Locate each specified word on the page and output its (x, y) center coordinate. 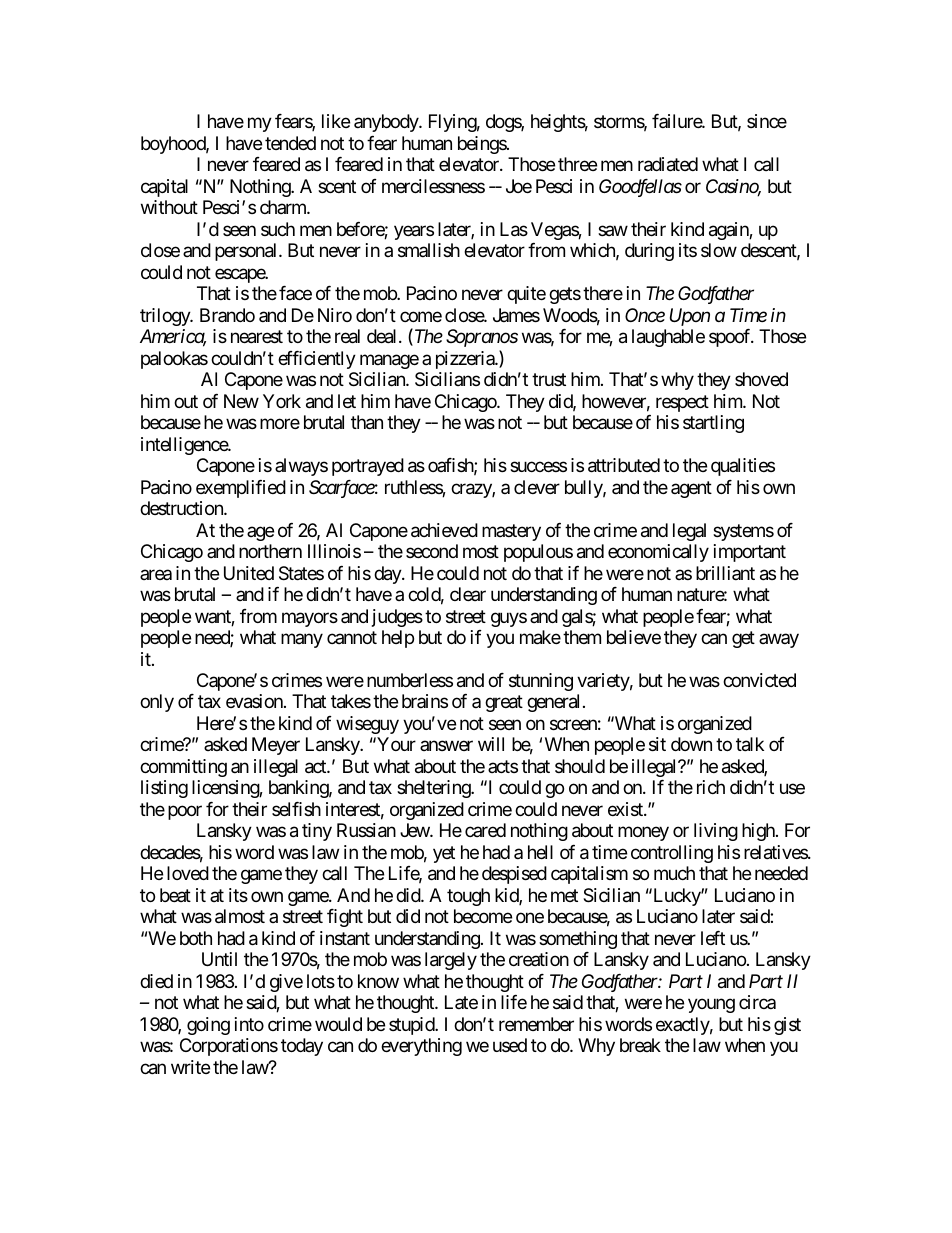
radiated (668, 164)
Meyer (276, 746)
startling (713, 424)
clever (537, 487)
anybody (387, 123)
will (491, 744)
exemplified (241, 489)
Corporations (229, 1047)
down (691, 744)
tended (290, 143)
